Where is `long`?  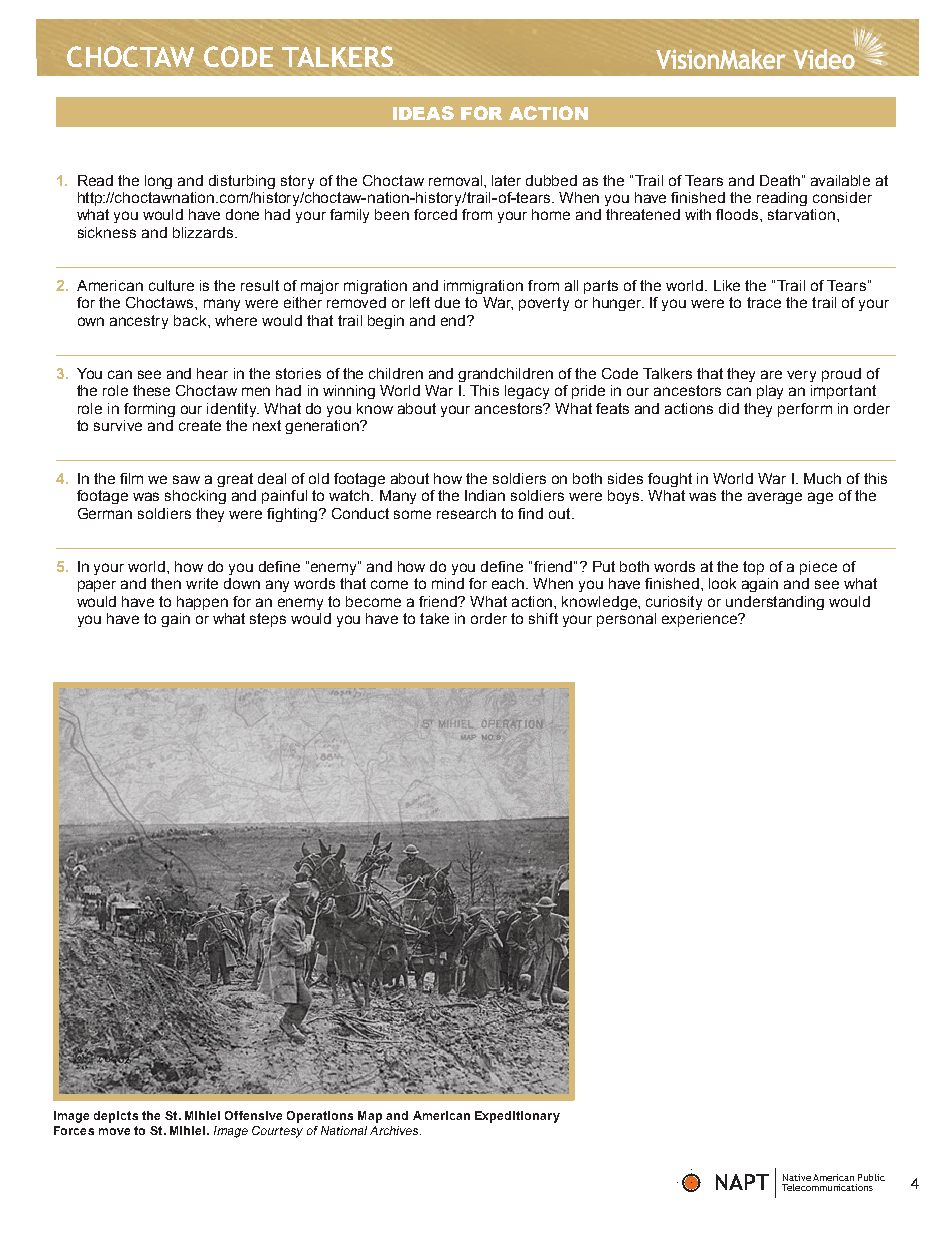
long is located at coordinates (158, 182).
